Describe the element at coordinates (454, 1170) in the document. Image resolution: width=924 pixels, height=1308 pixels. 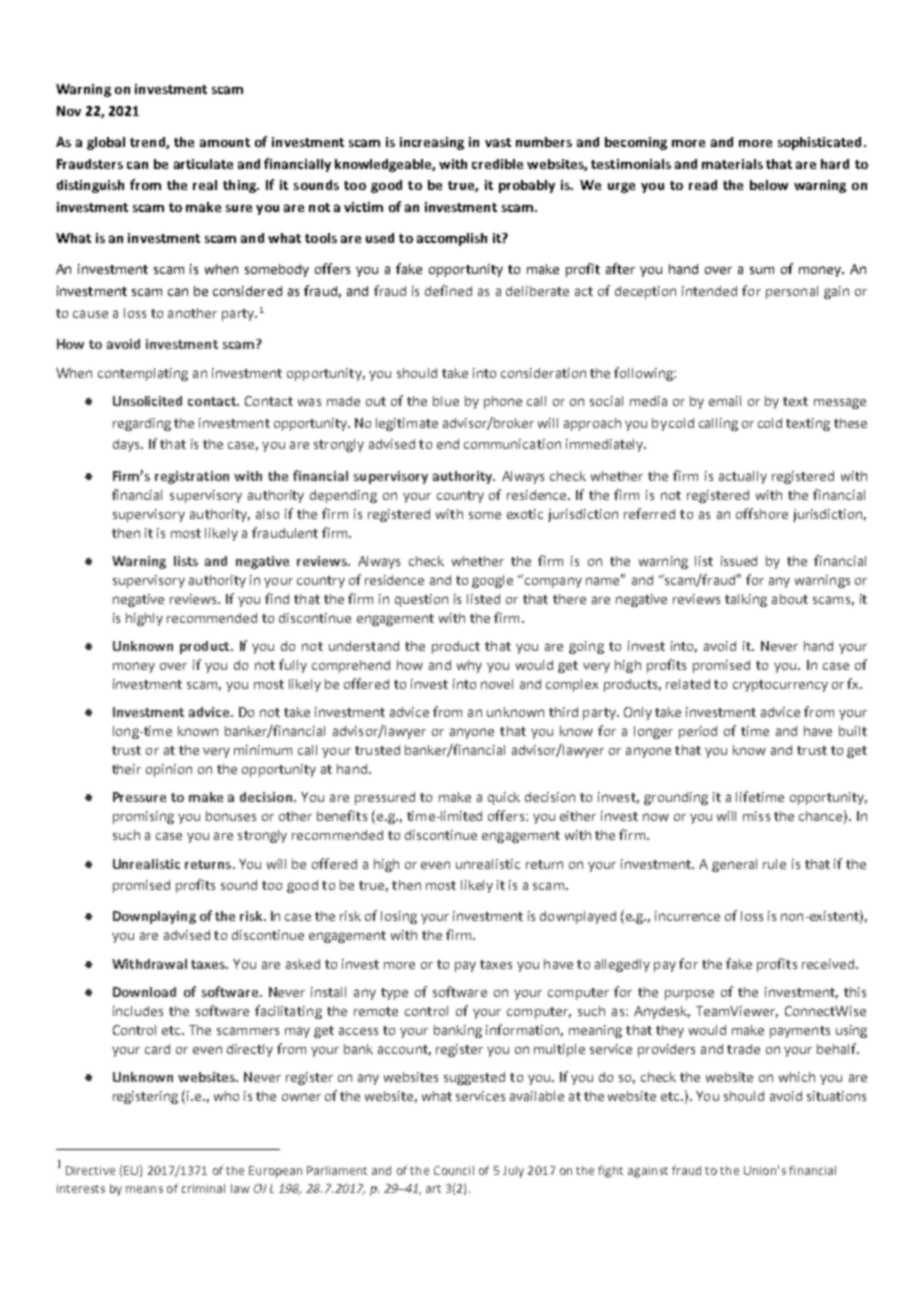
I see `Council` at that location.
